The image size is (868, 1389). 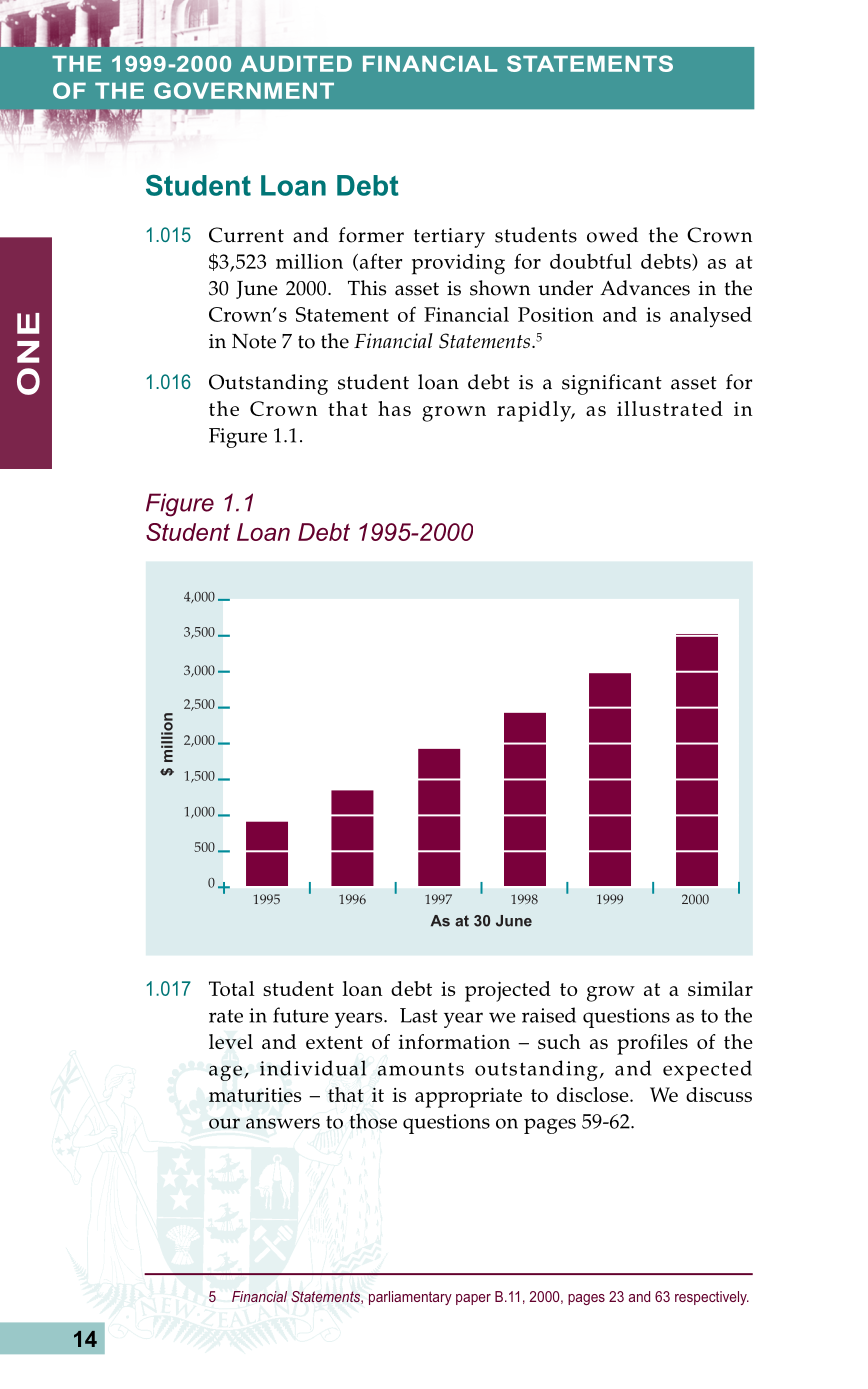 I want to click on owed, so click(x=612, y=235).
